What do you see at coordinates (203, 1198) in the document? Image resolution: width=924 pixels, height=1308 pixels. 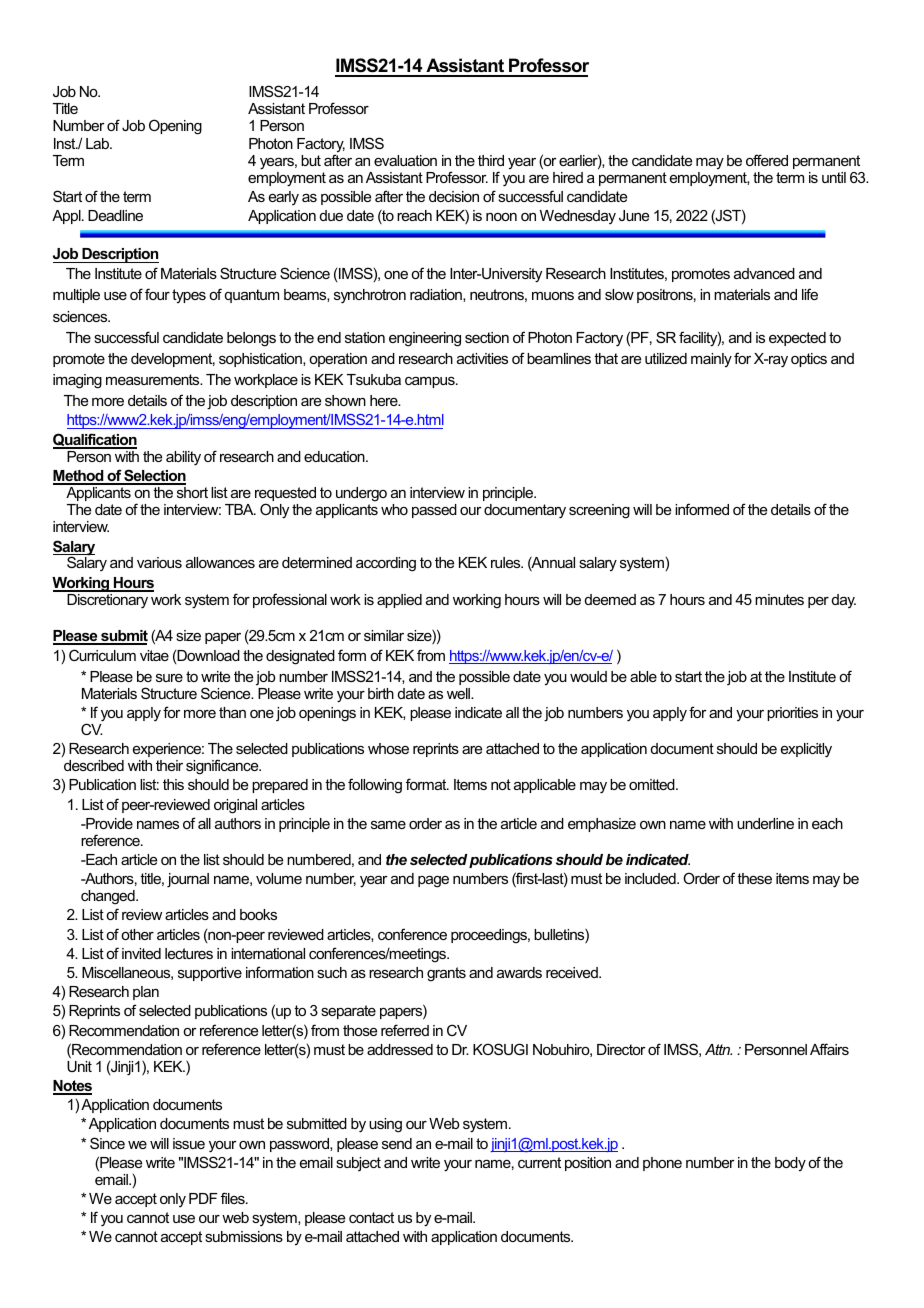 I see `PDF` at bounding box center [203, 1198].
